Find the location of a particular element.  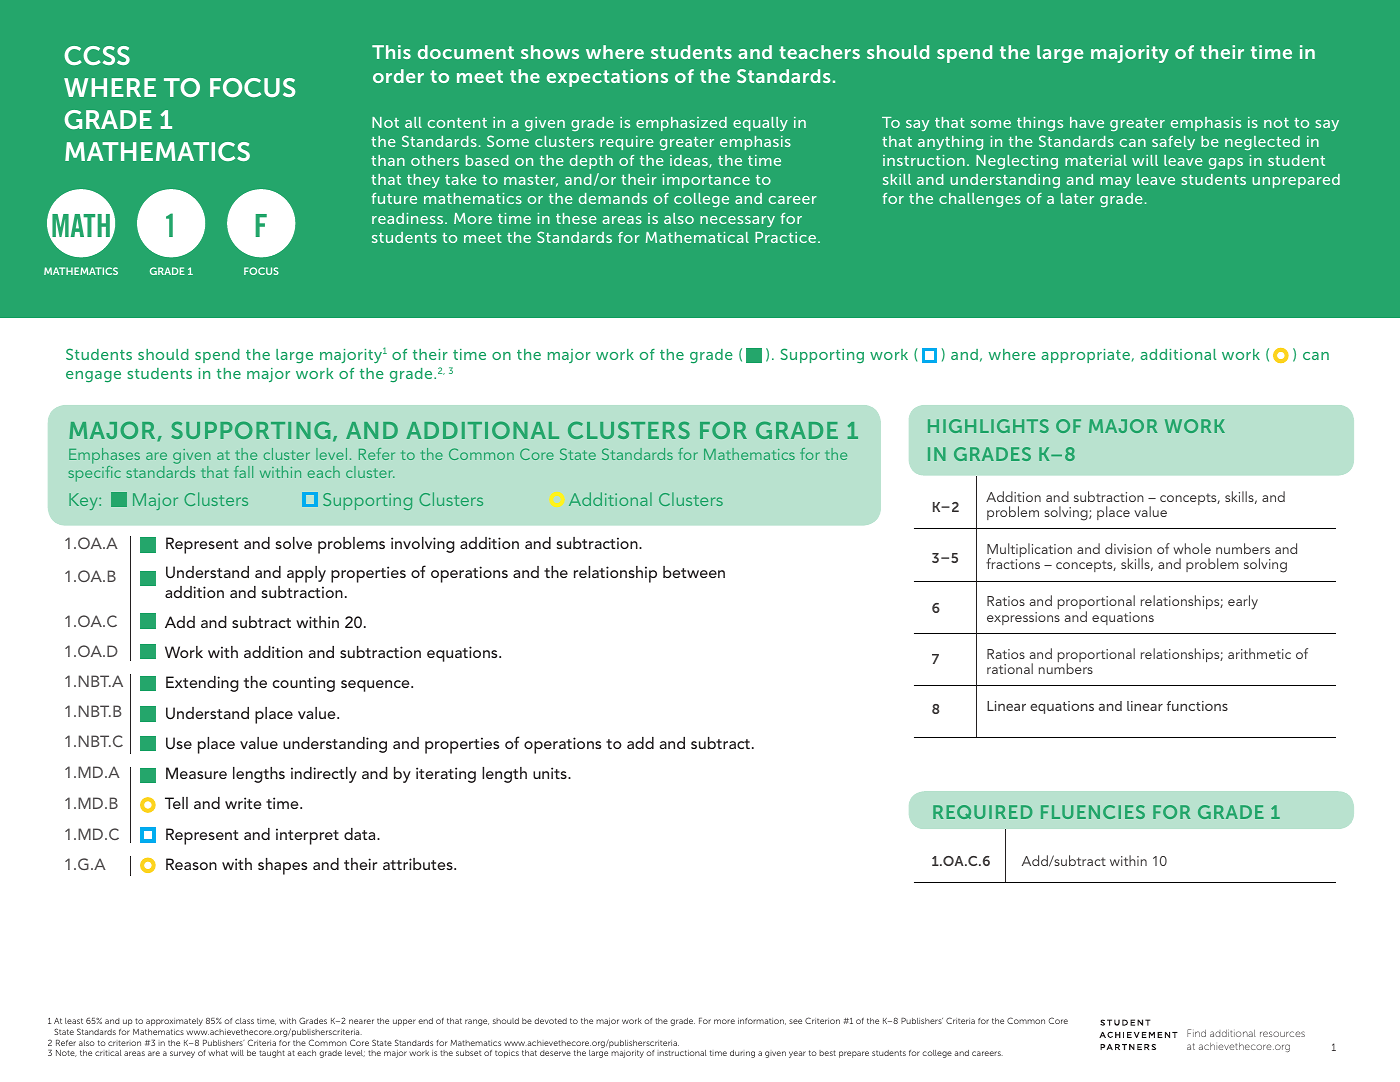

during is located at coordinates (742, 1054).
